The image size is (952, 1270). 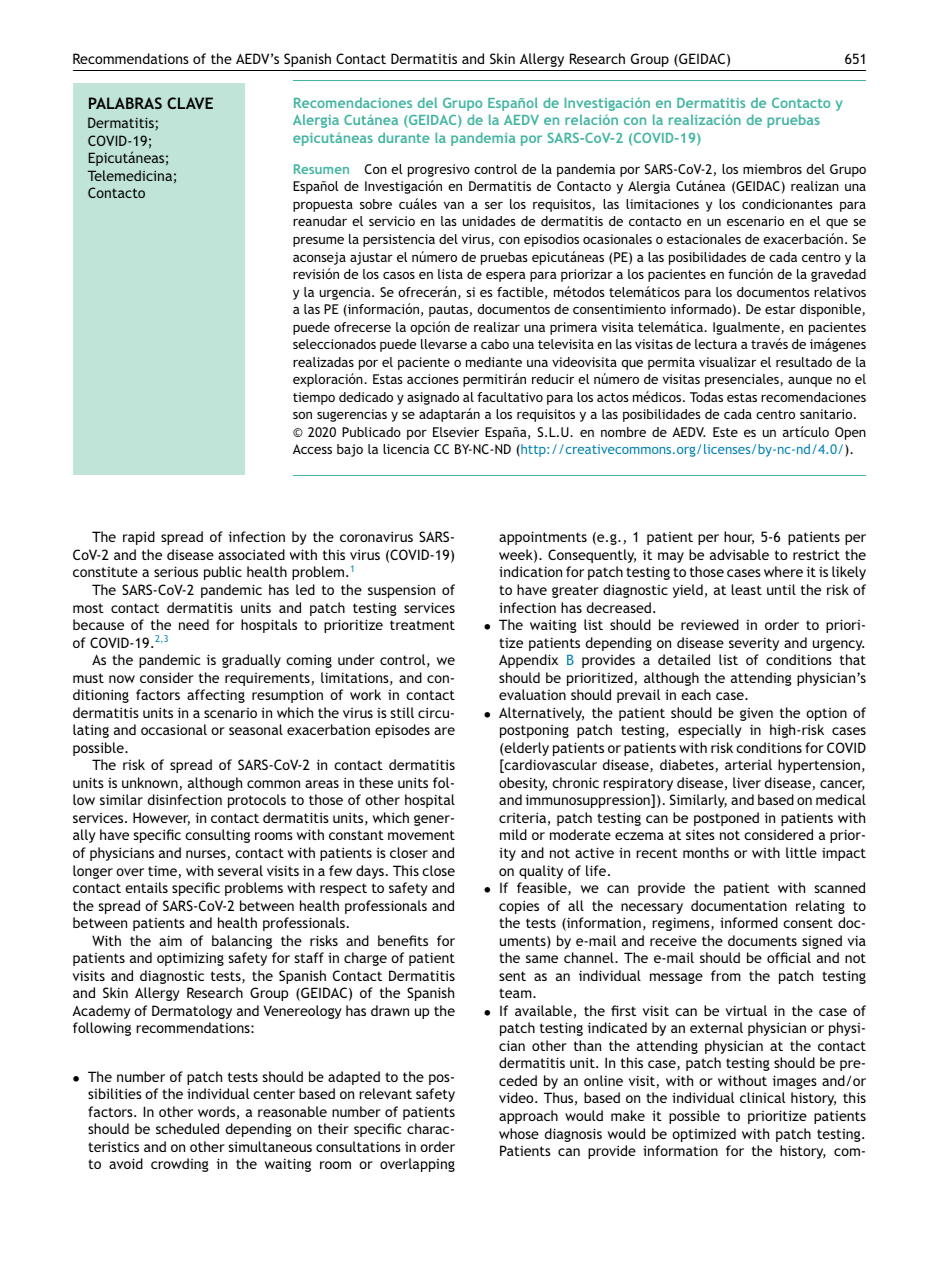 I want to click on severity, so click(x=754, y=644).
